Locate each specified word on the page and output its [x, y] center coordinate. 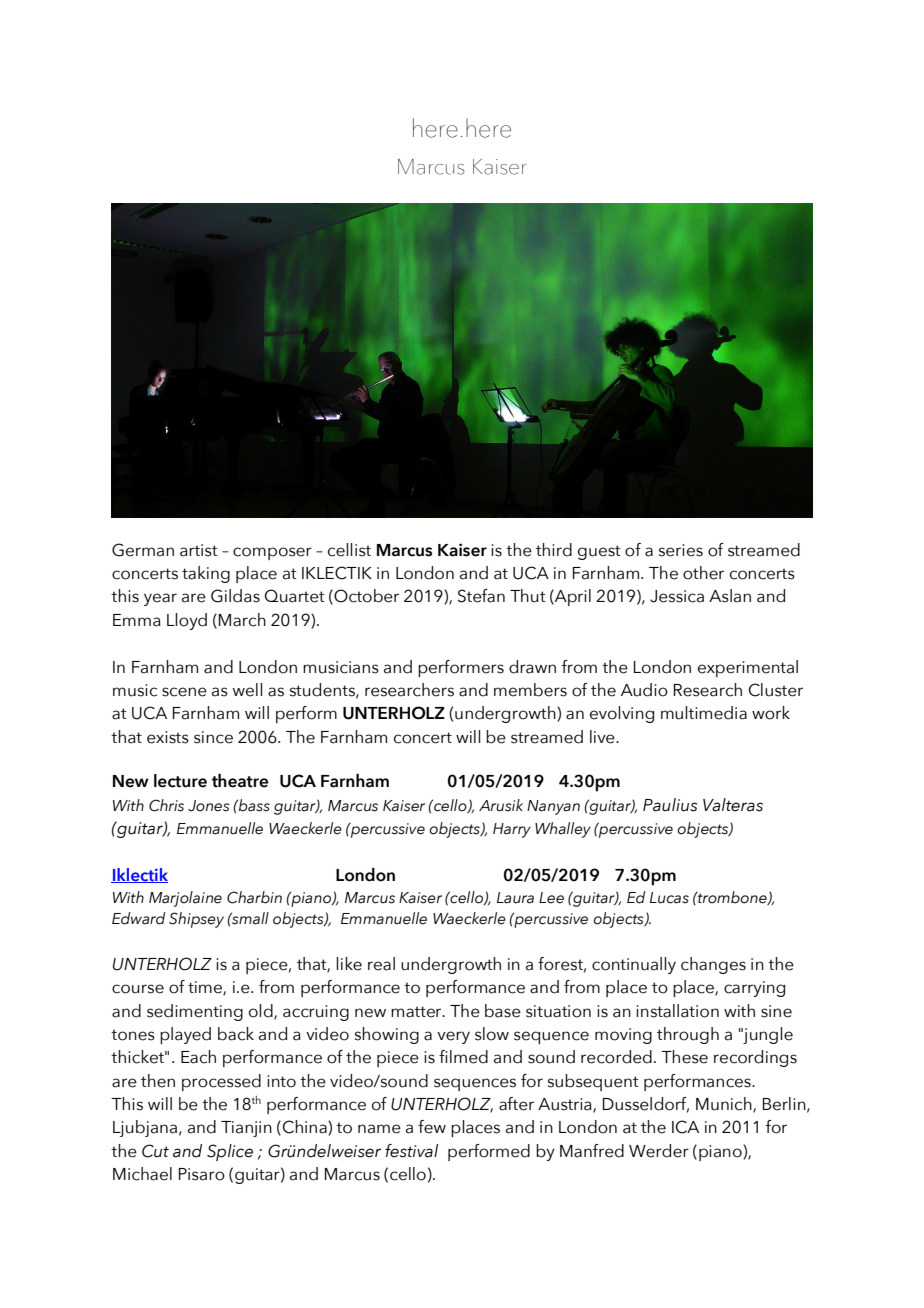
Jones [209, 806]
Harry [512, 830]
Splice [230, 1152]
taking [206, 574]
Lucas [669, 898]
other [703, 573]
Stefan [481, 596]
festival [411, 1151]
